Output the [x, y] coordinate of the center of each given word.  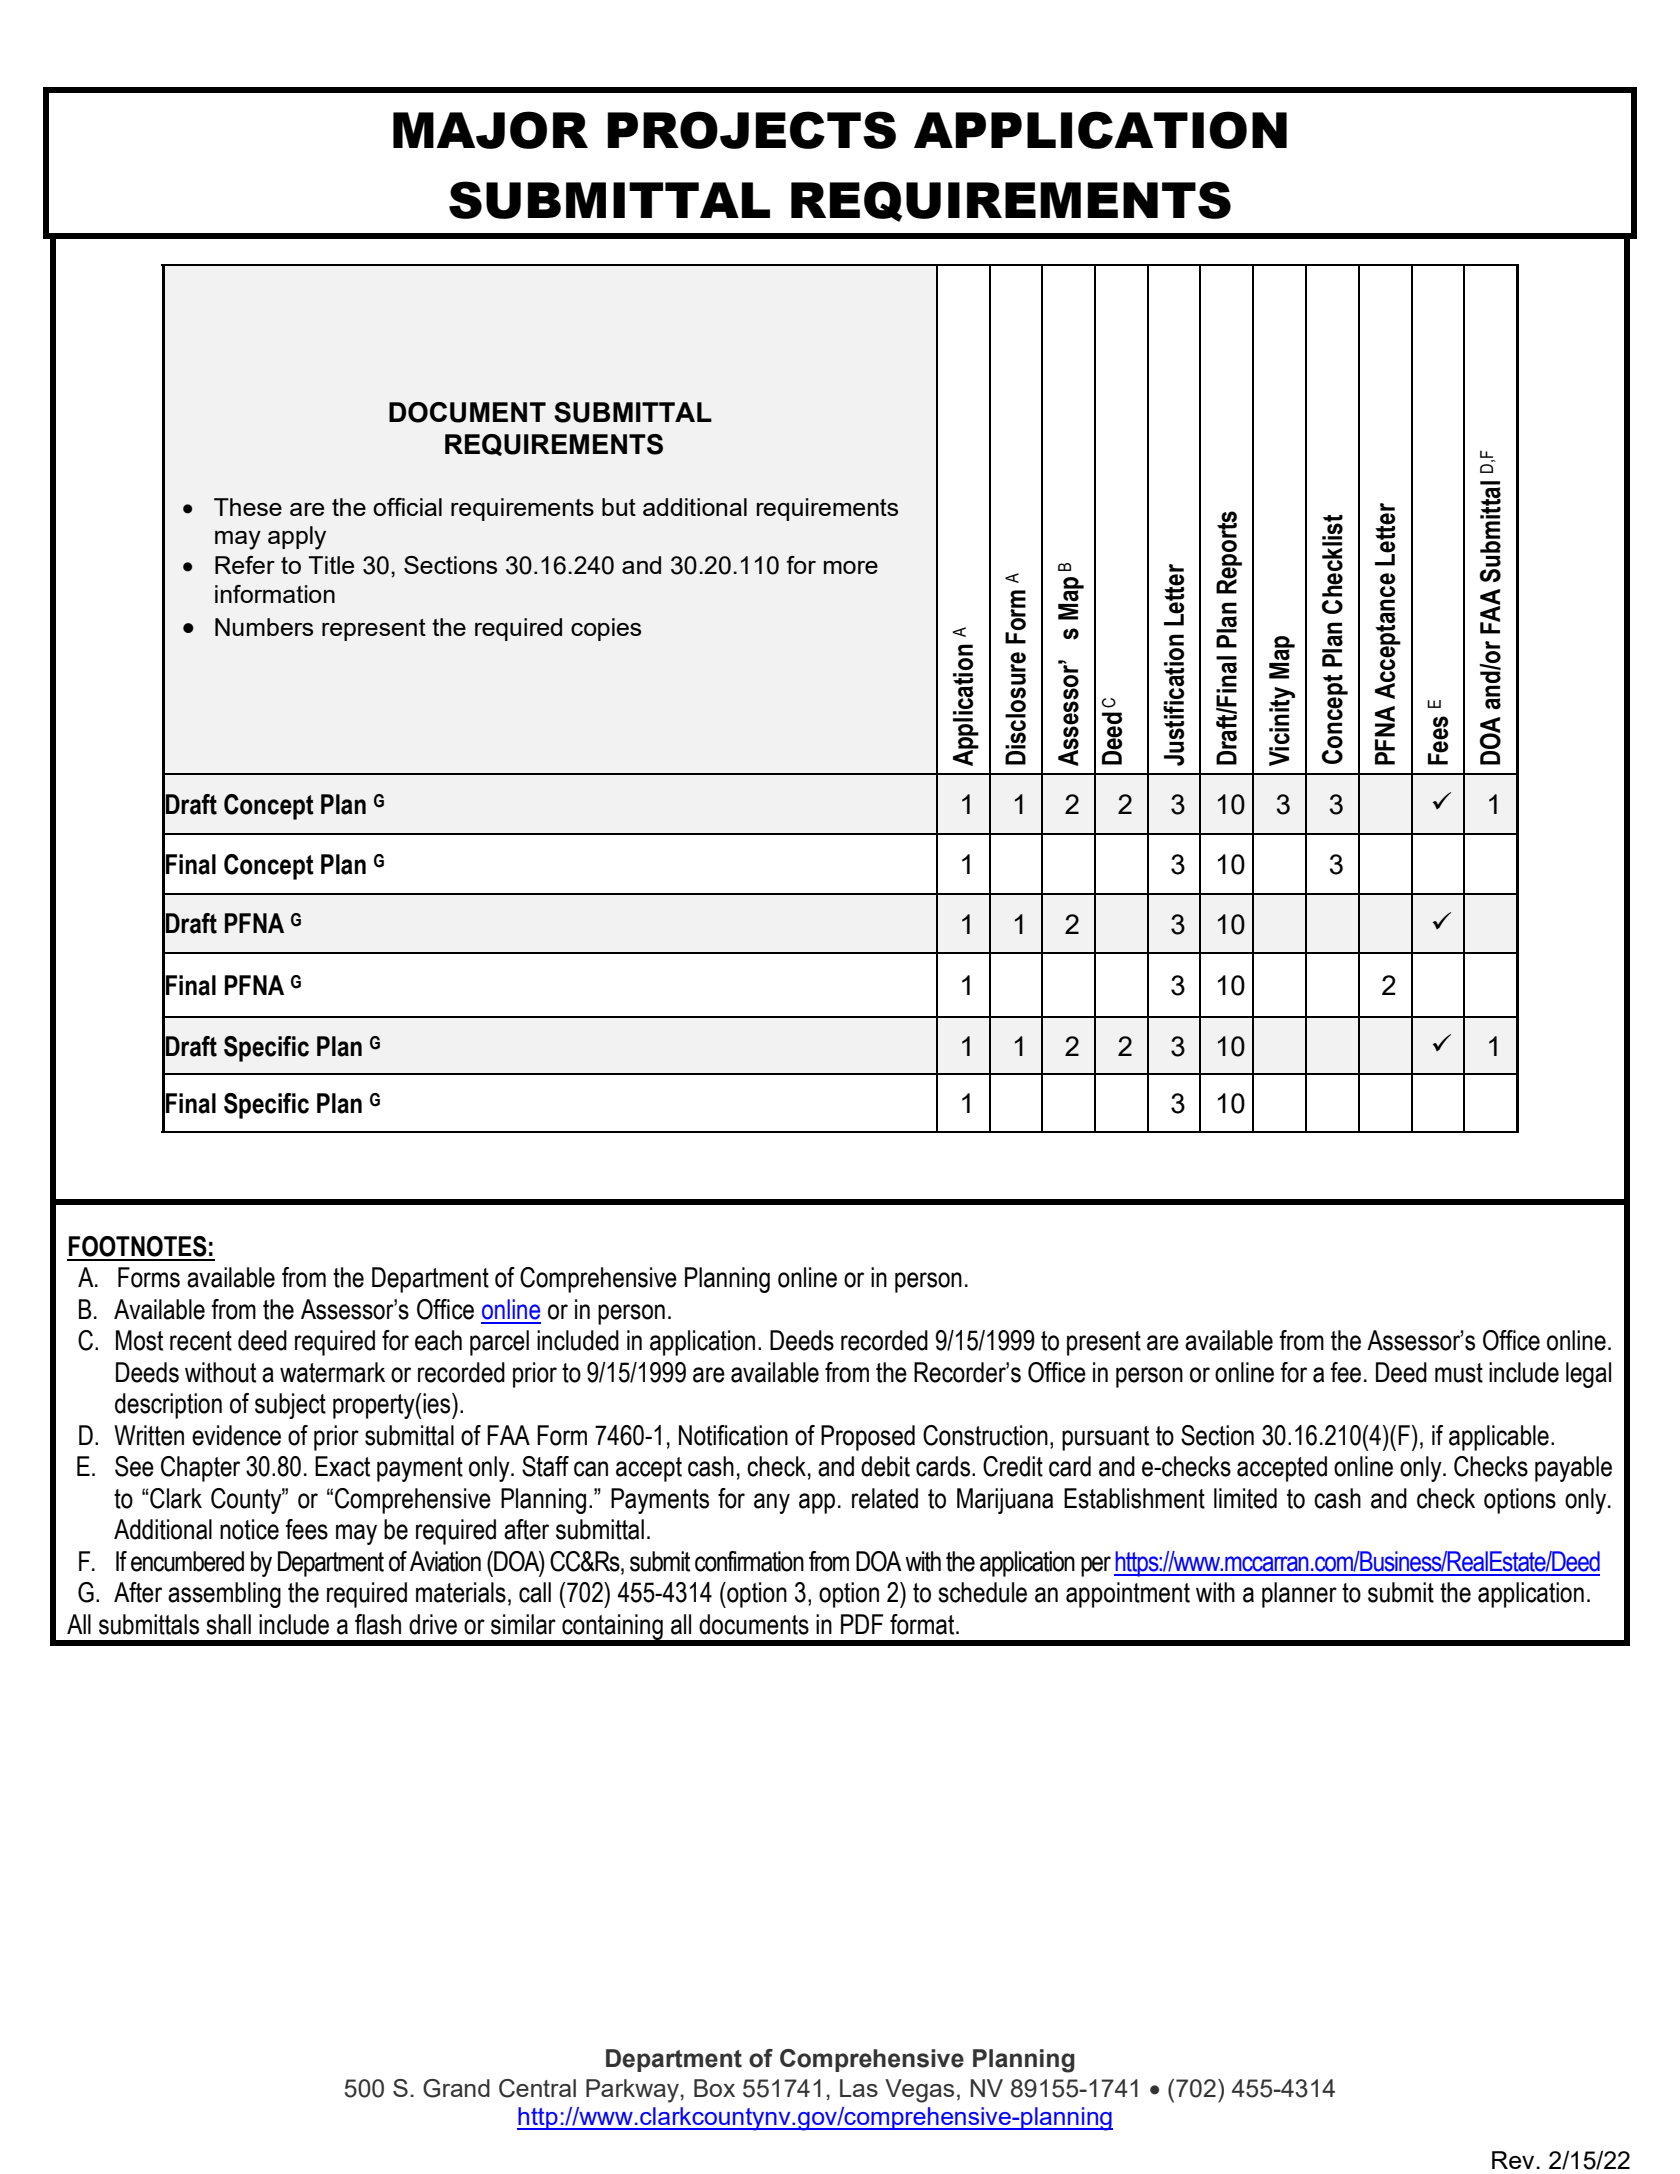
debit [885, 1466]
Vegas [919, 2091]
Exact [342, 1466]
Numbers [264, 627]
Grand [456, 2088]
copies [606, 629]
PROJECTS [751, 130]
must [1459, 1373]
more [851, 567]
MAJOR [490, 130]
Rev [1514, 2160]
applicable [1499, 1438]
